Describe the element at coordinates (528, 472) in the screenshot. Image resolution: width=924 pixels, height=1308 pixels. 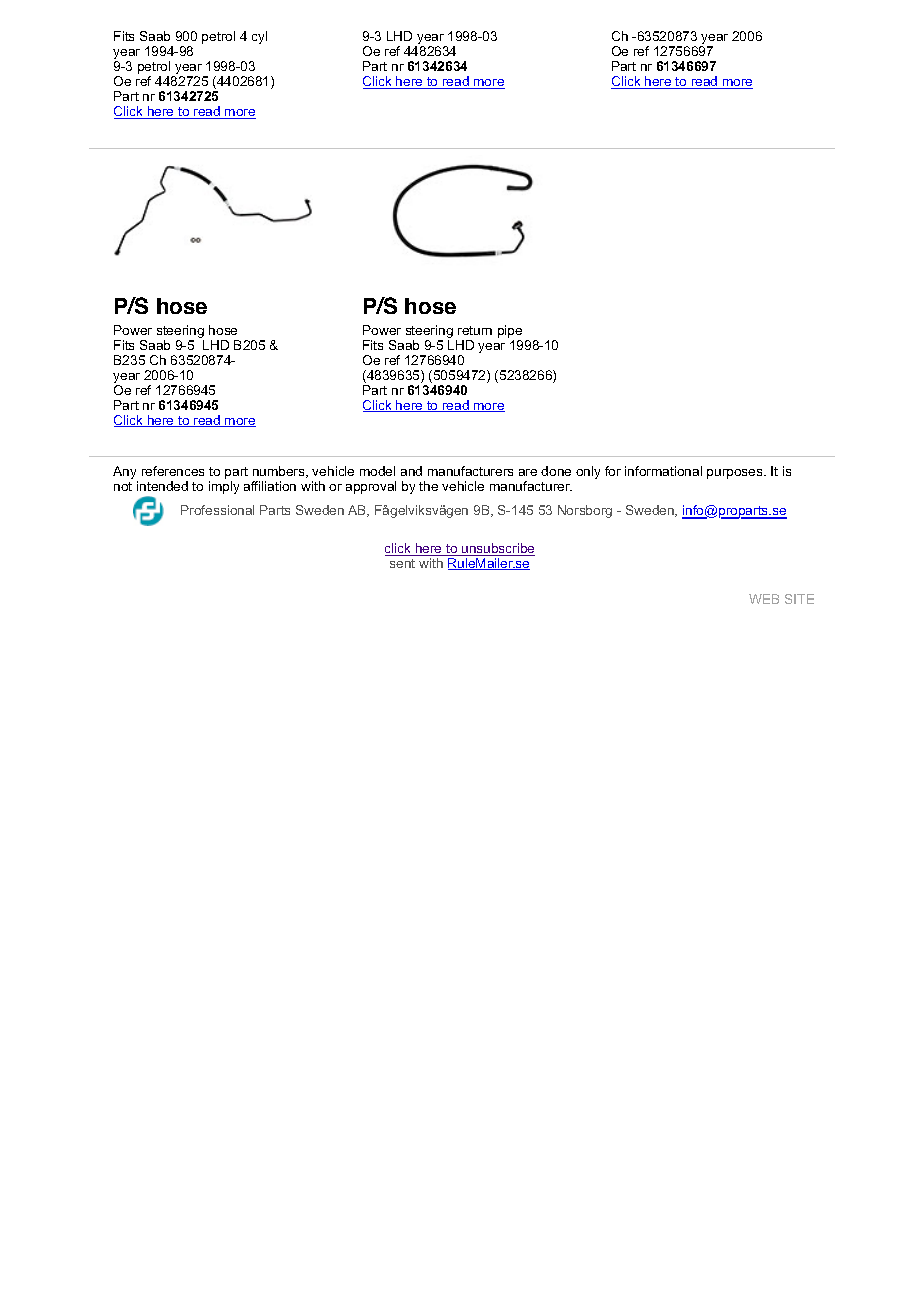
I see `are` at that location.
